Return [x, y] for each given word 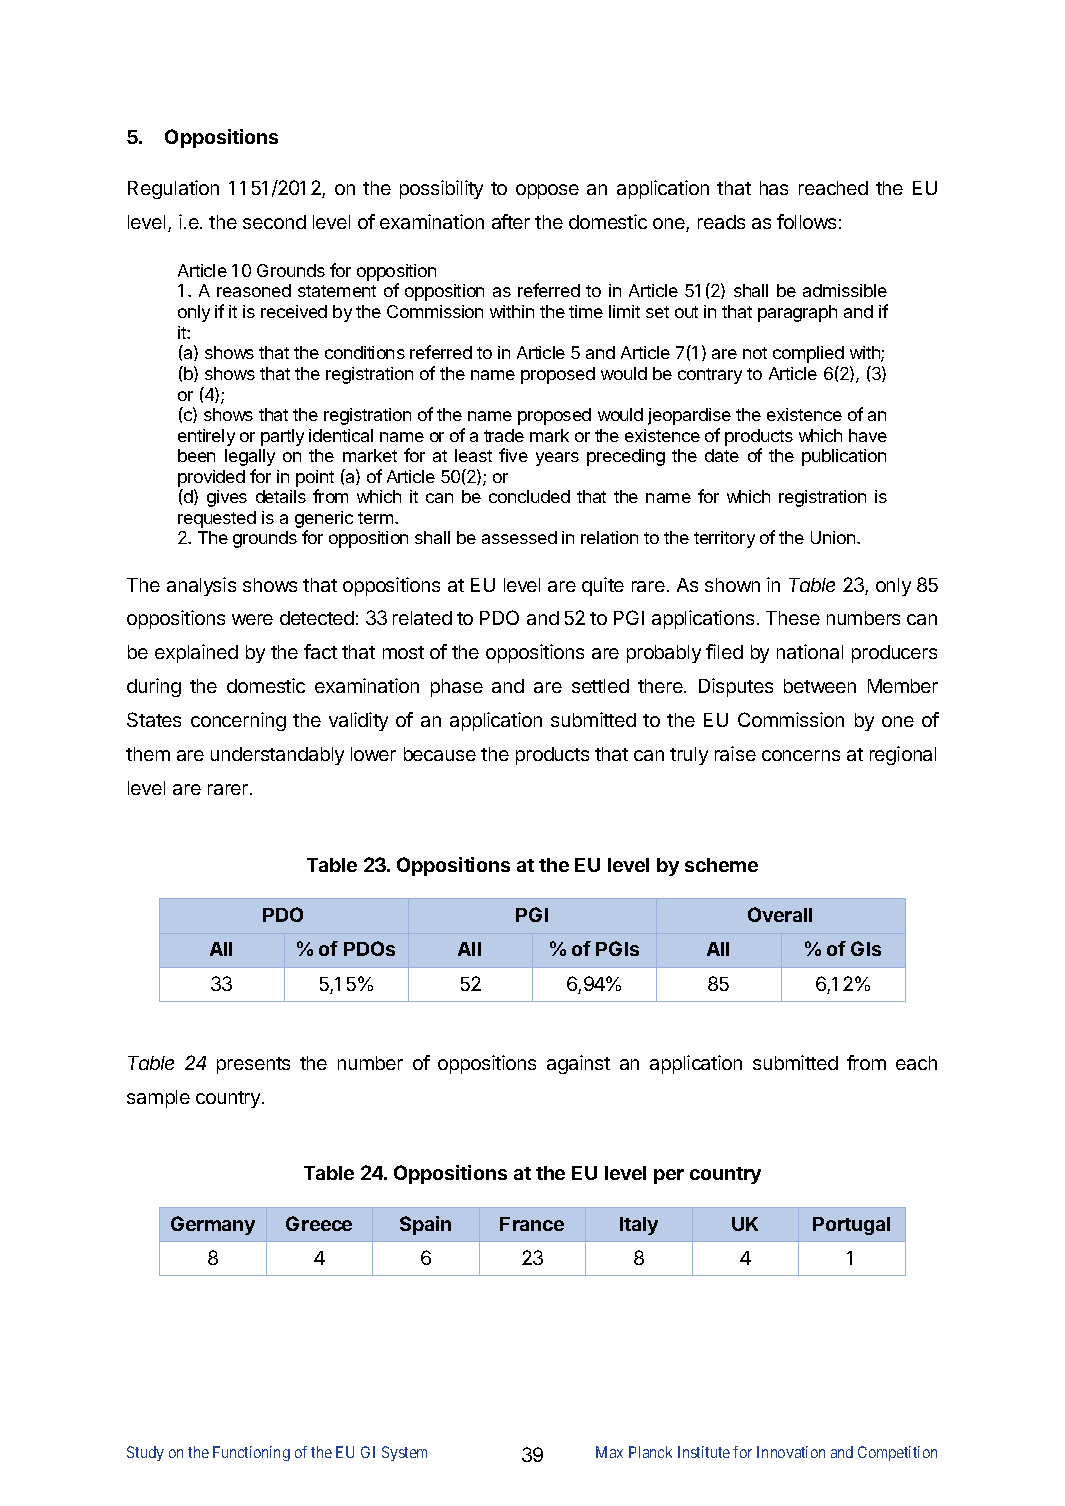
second [274, 222]
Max [609, 1452]
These [793, 618]
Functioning [251, 1453]
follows [806, 221]
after [511, 221]
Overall [780, 914]
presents [253, 1065]
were [252, 619]
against [578, 1064]
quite [603, 586]
